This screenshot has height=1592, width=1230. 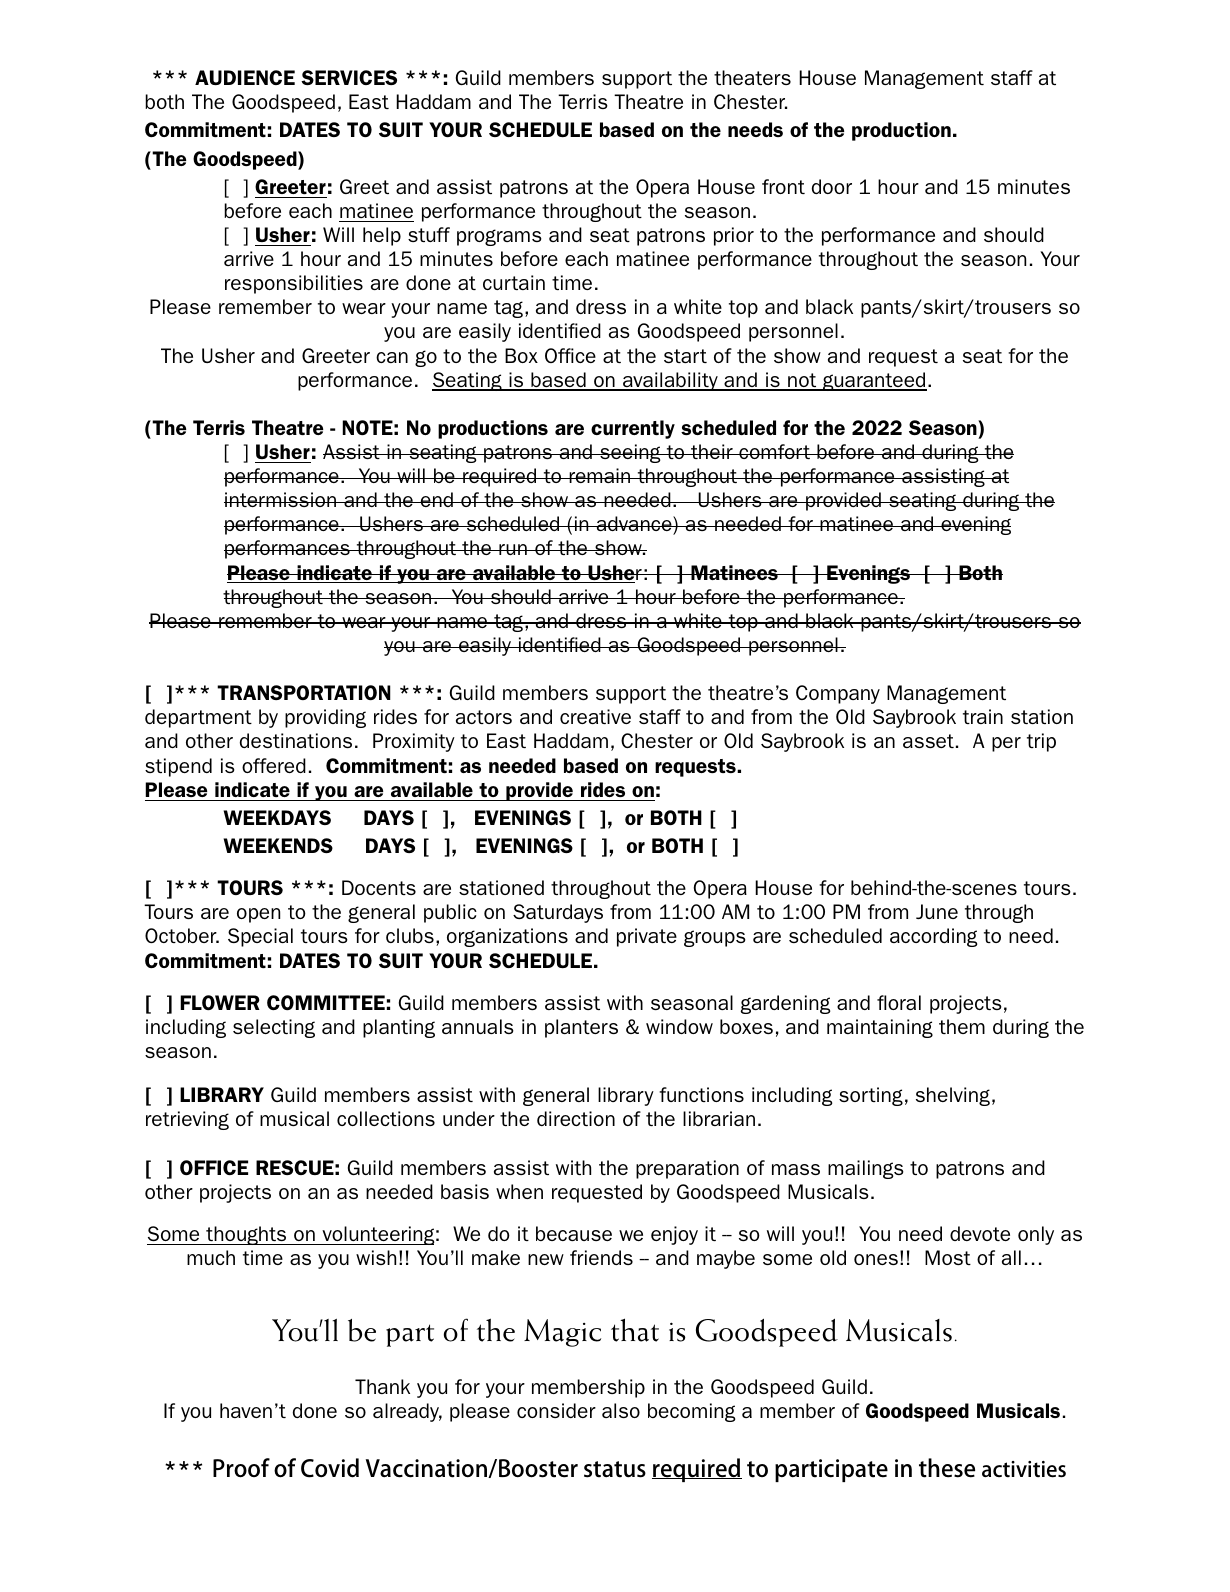 I want to click on door, so click(x=832, y=186).
